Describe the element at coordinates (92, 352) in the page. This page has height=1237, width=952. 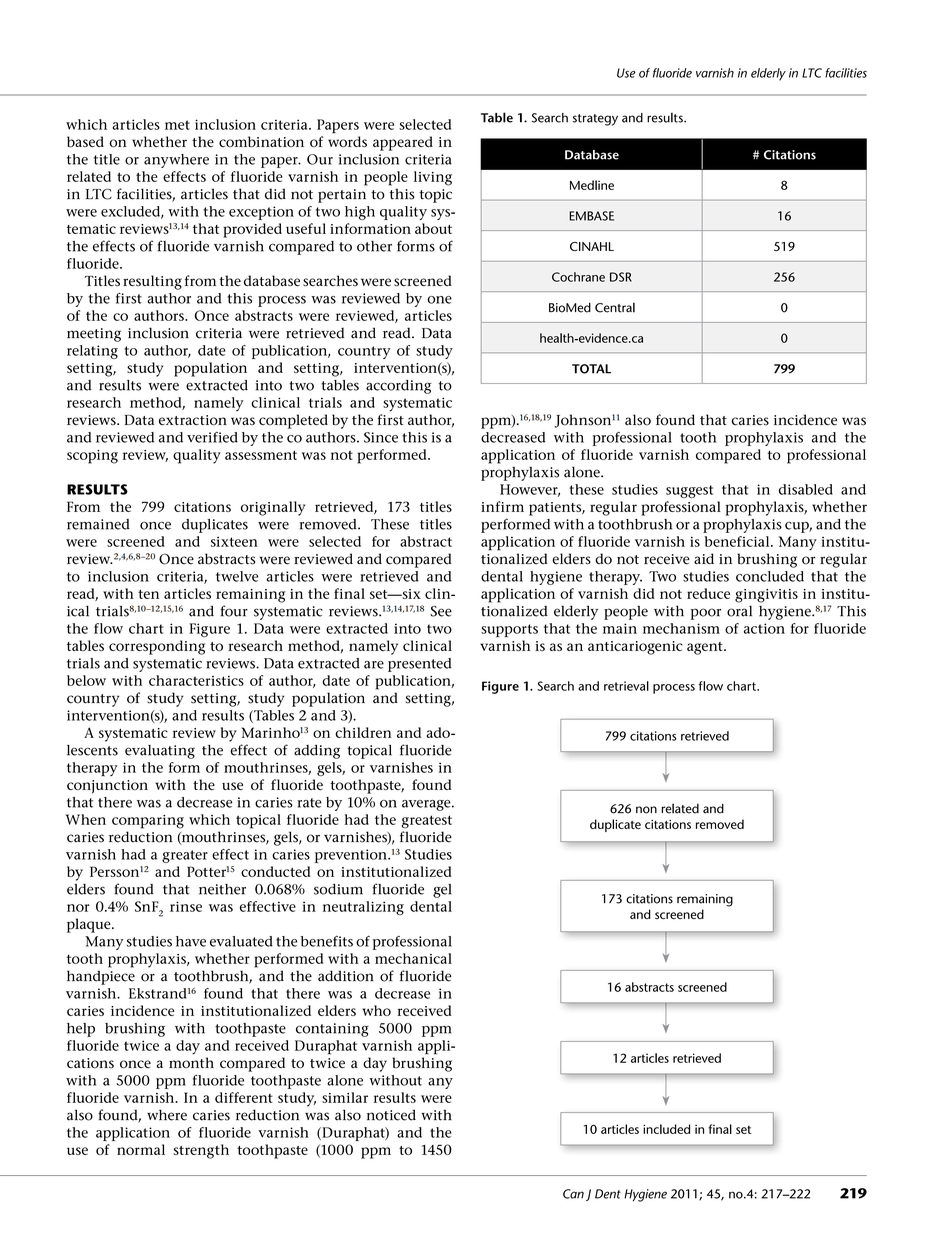
I see `relating` at that location.
